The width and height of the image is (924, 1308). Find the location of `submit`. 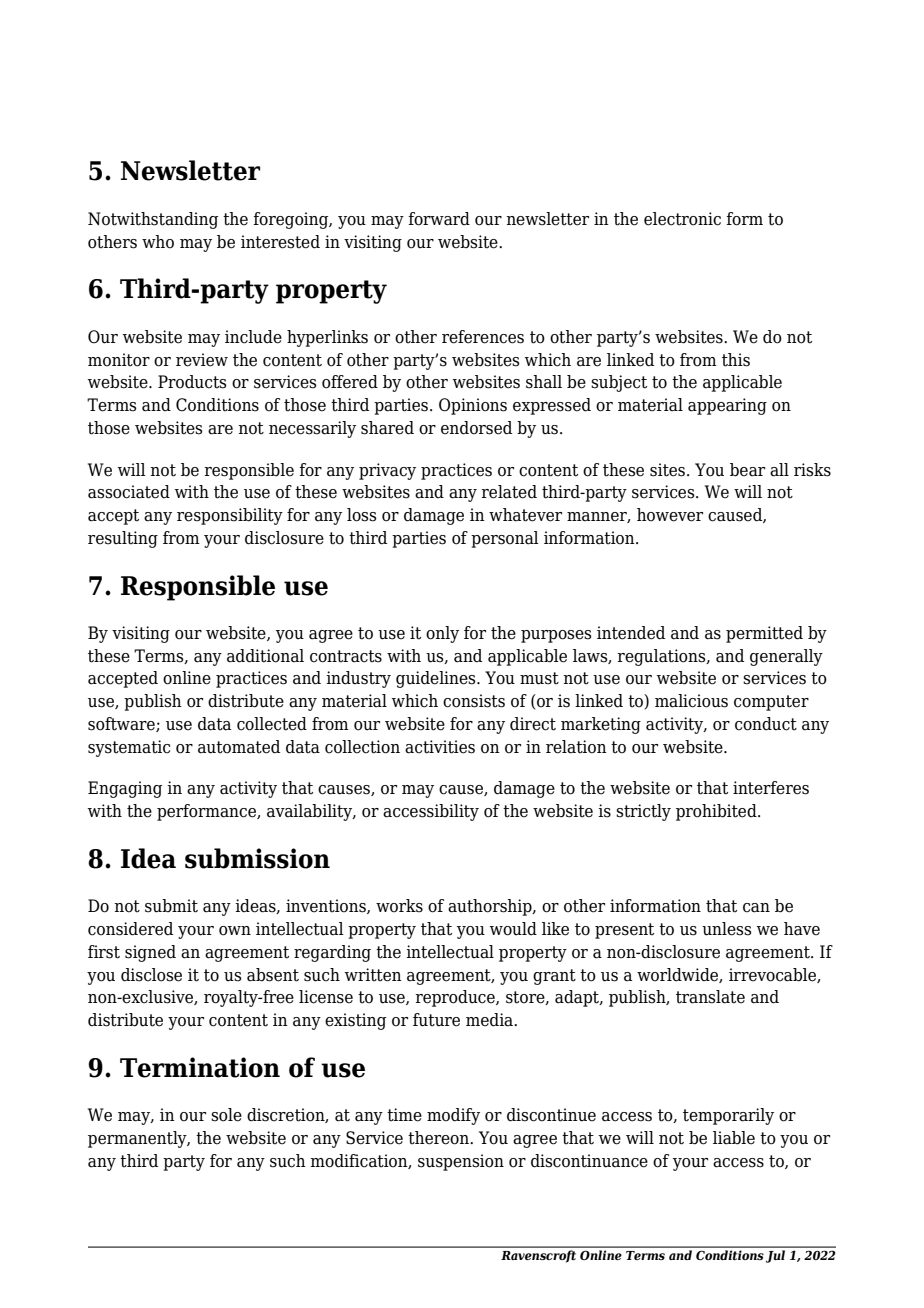

submit is located at coordinates (171, 906).
